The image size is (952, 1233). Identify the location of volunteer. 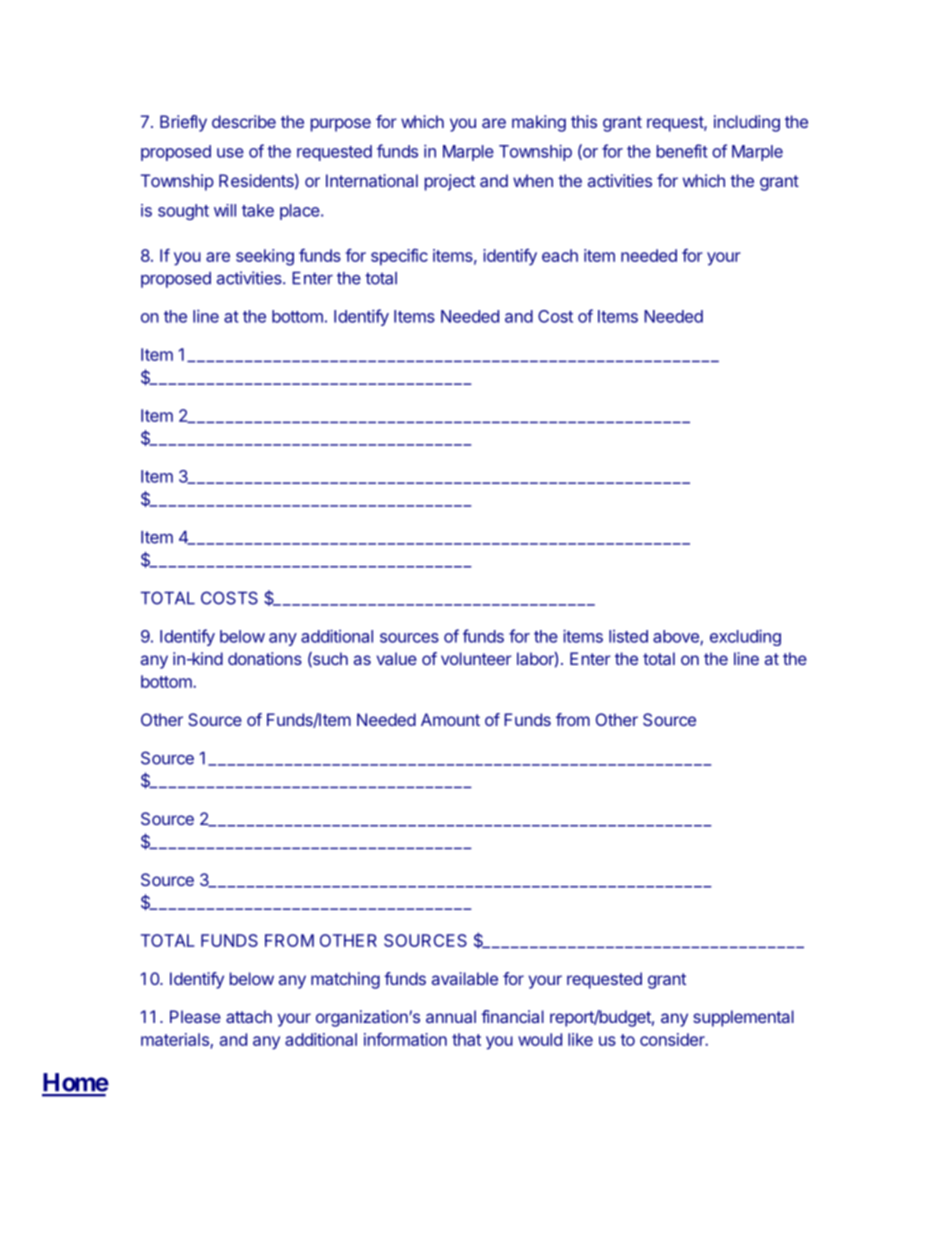
(476, 658).
